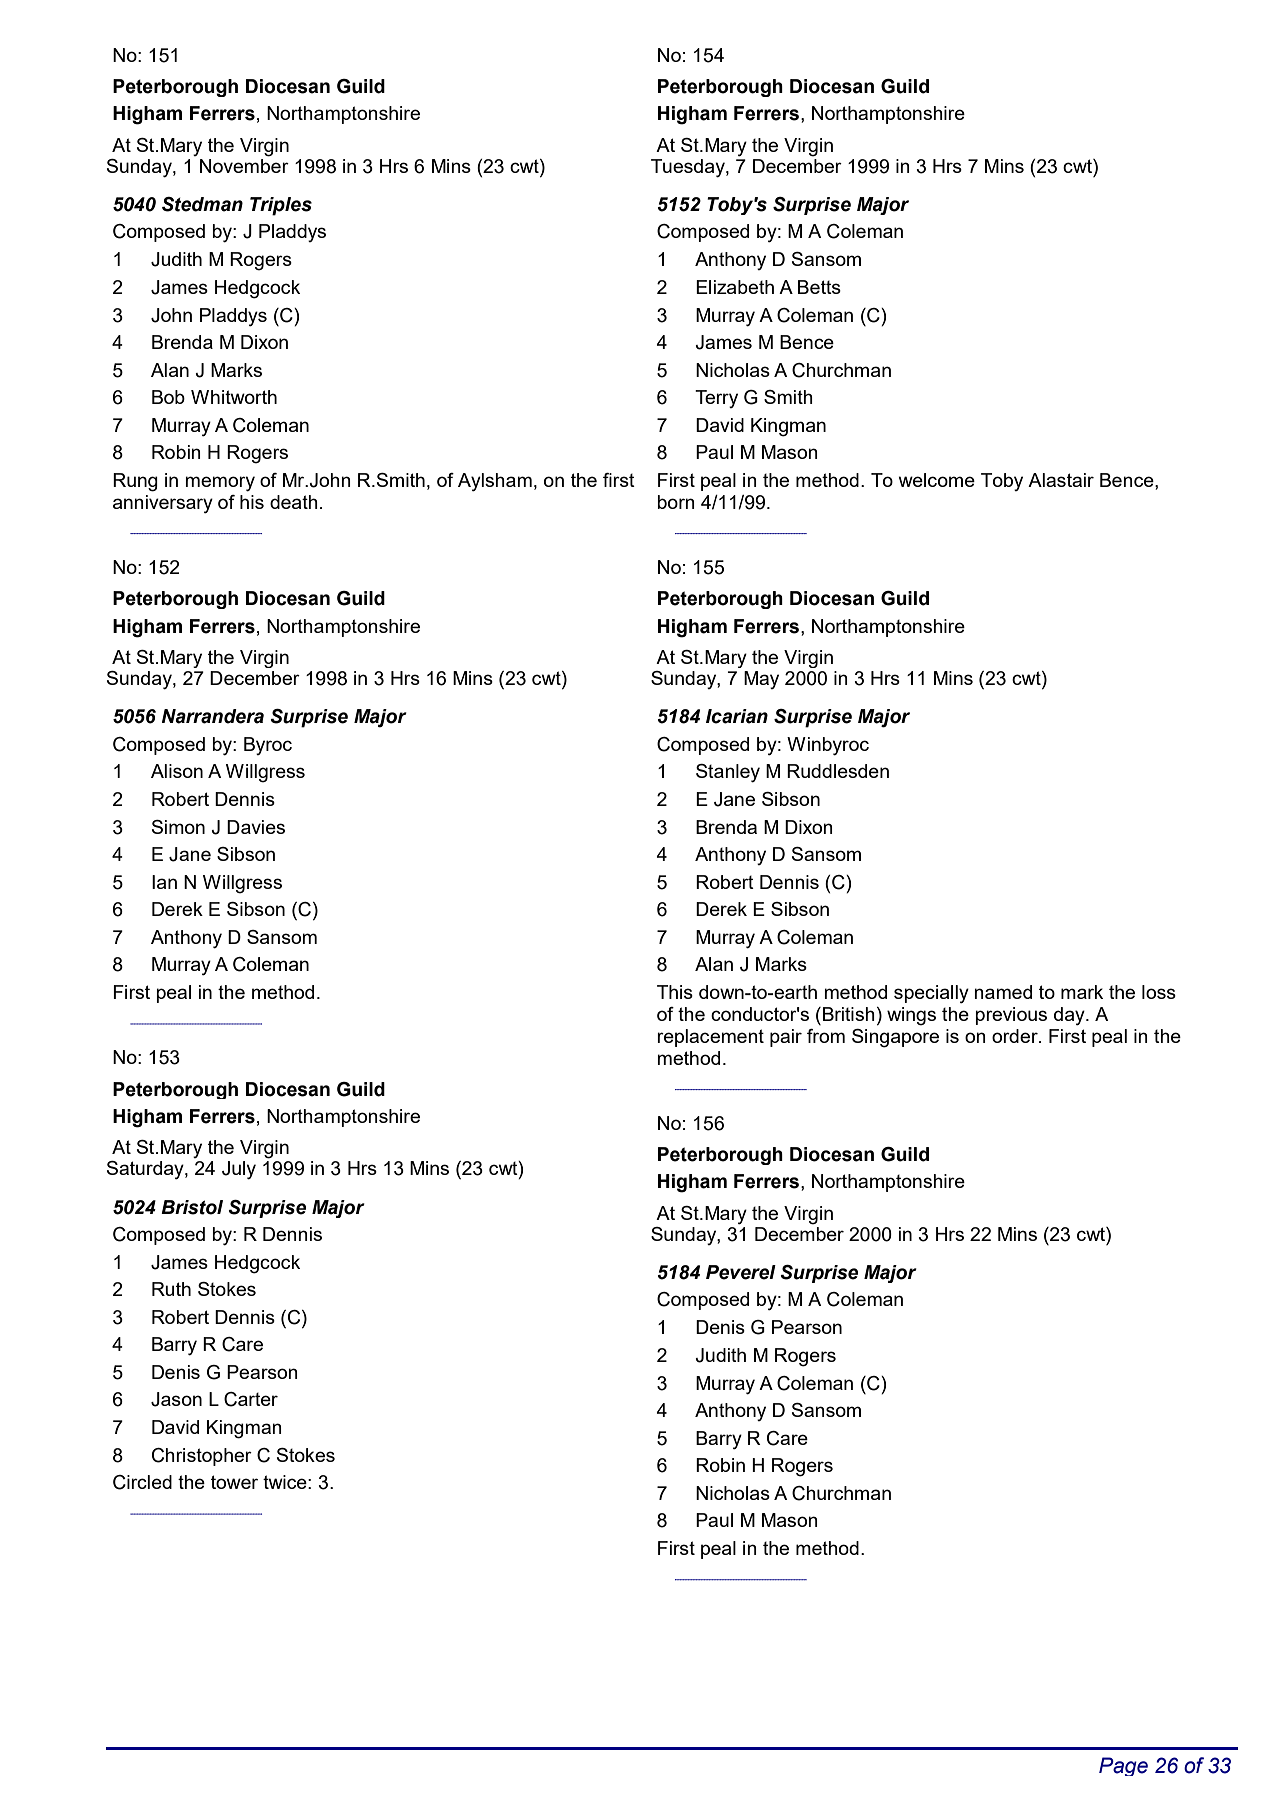 Image resolution: width=1277 pixels, height=1806 pixels. I want to click on Alison, so click(177, 771).
